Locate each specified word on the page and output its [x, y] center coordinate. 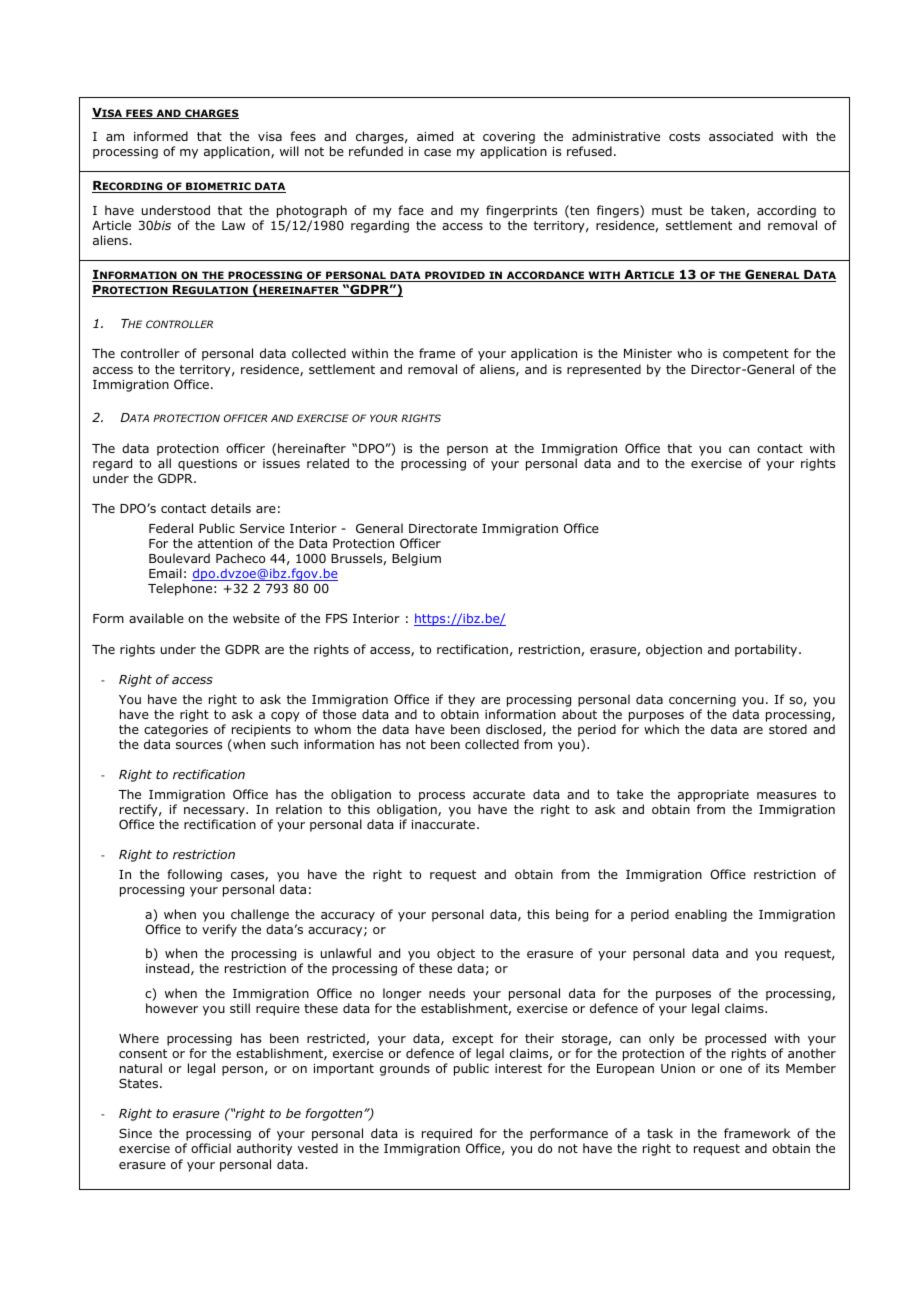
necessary [215, 812]
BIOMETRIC [218, 187]
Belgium [416, 559]
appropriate [713, 796]
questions [207, 465]
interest [518, 1068]
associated [741, 136]
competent [756, 355]
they [461, 700]
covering [509, 139]
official [211, 1148]
